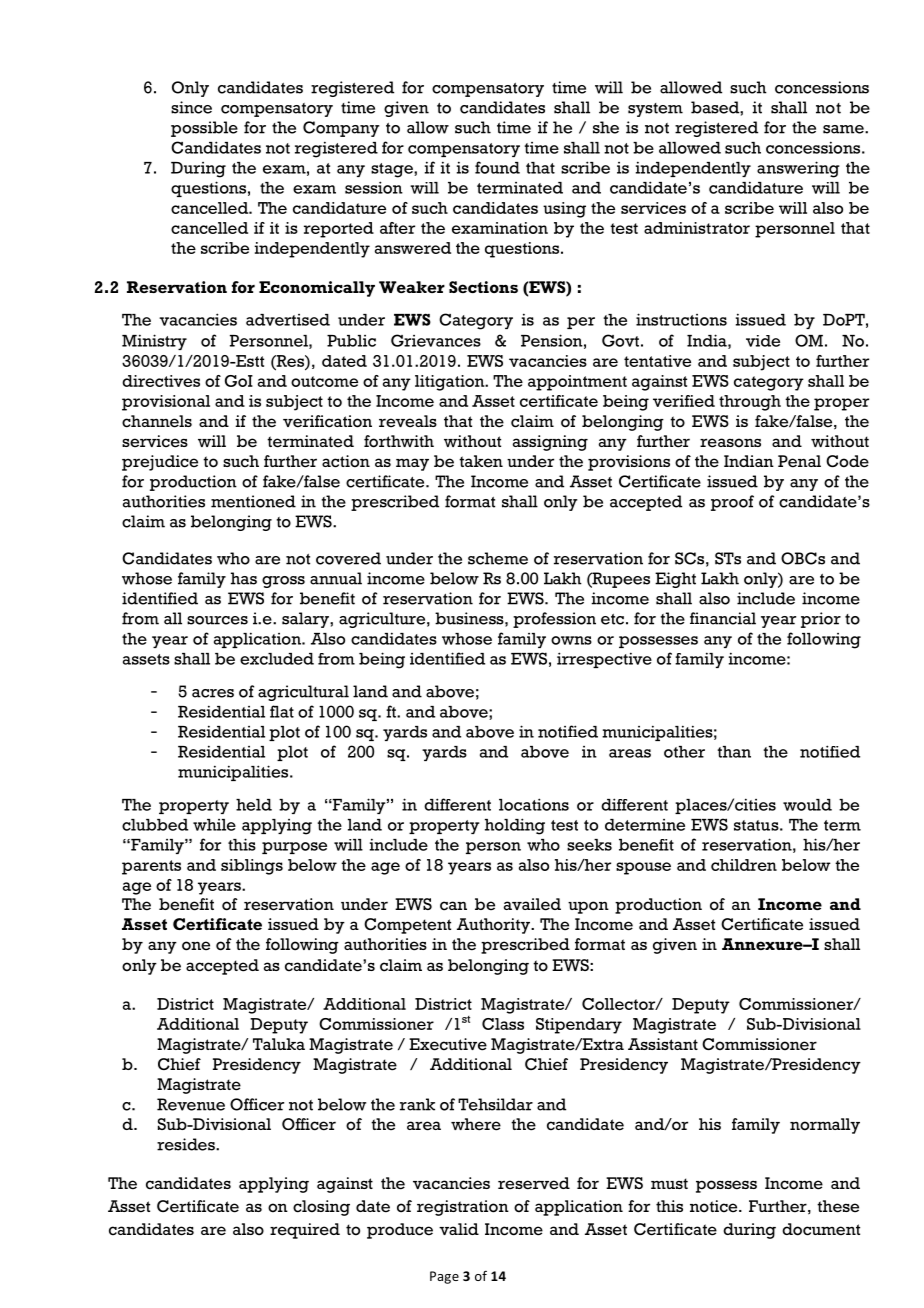 This screenshot has height=1308, width=924. Describe the element at coordinates (166, 403) in the screenshot. I see `provisional` at that location.
